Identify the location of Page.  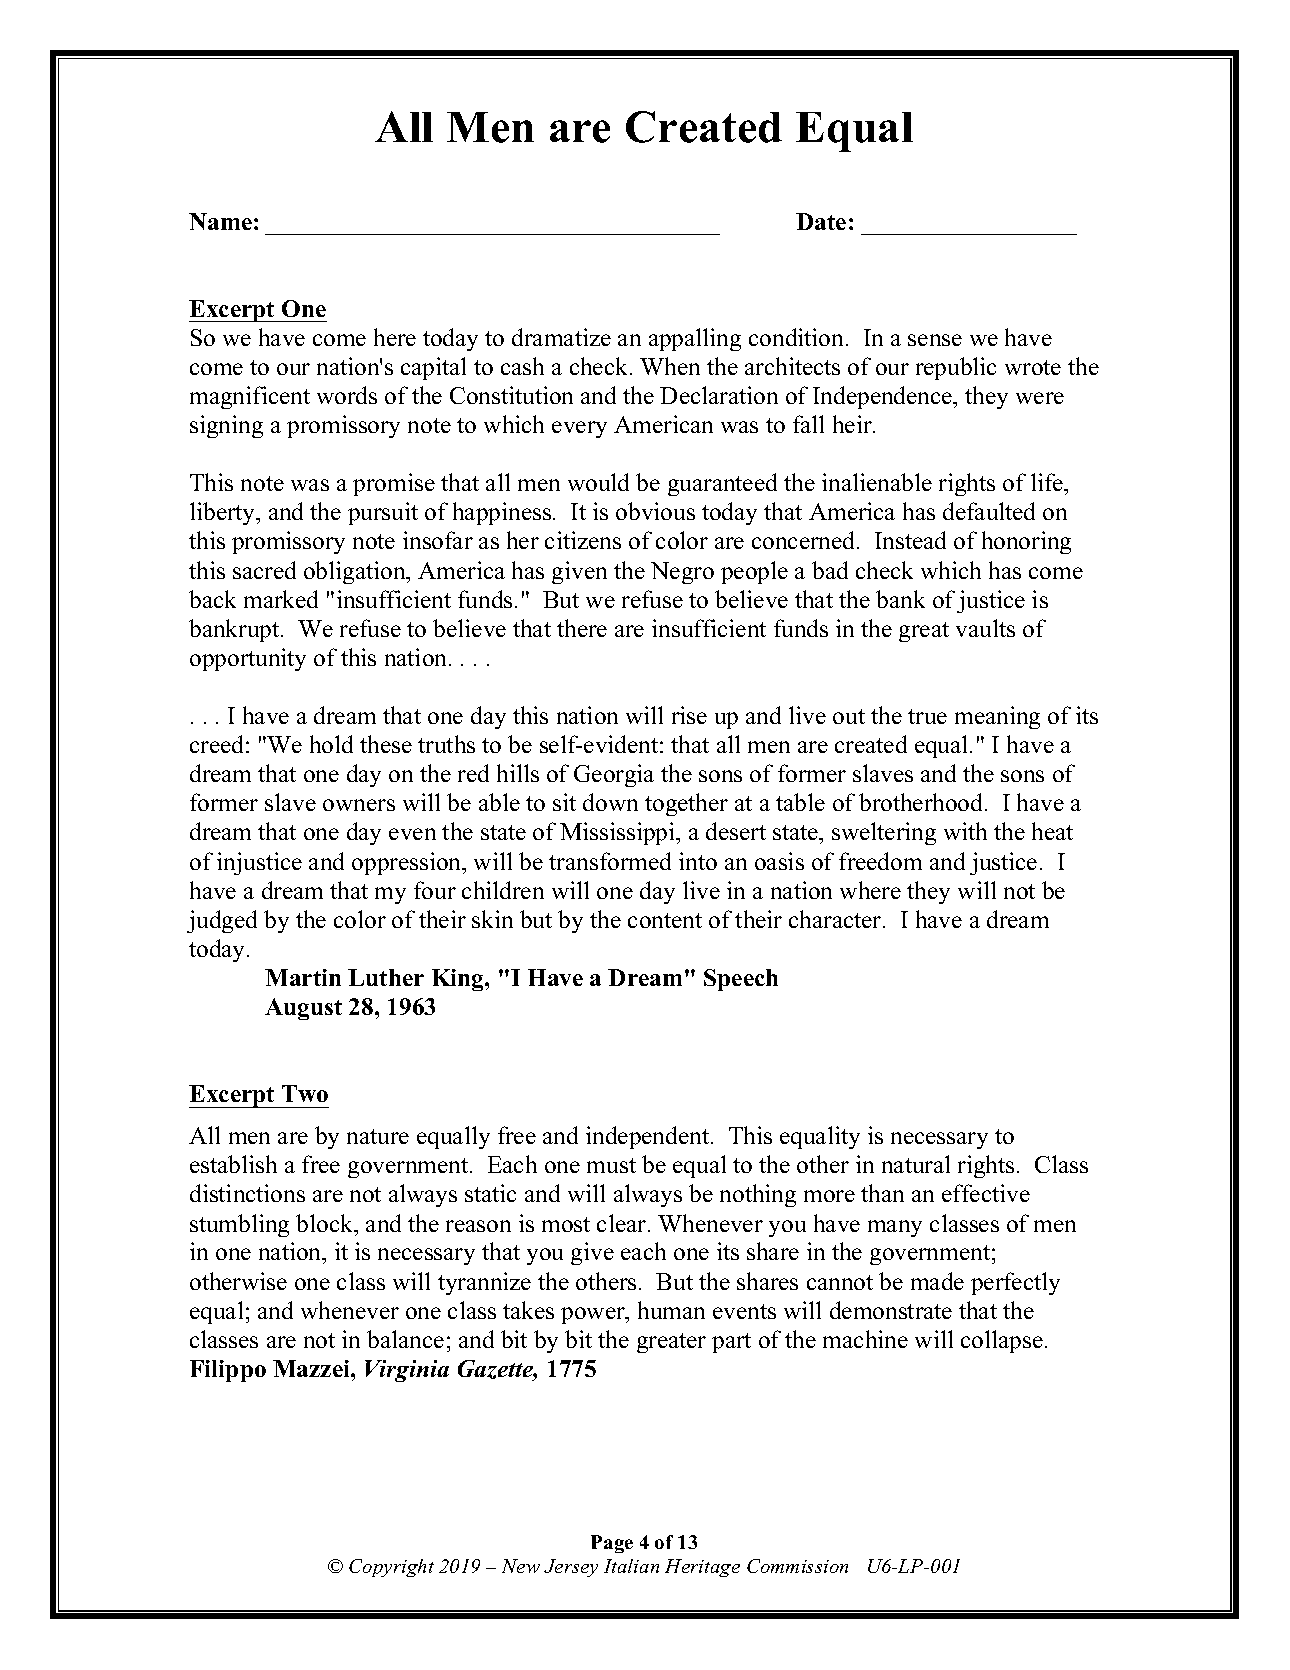
(612, 1544).
